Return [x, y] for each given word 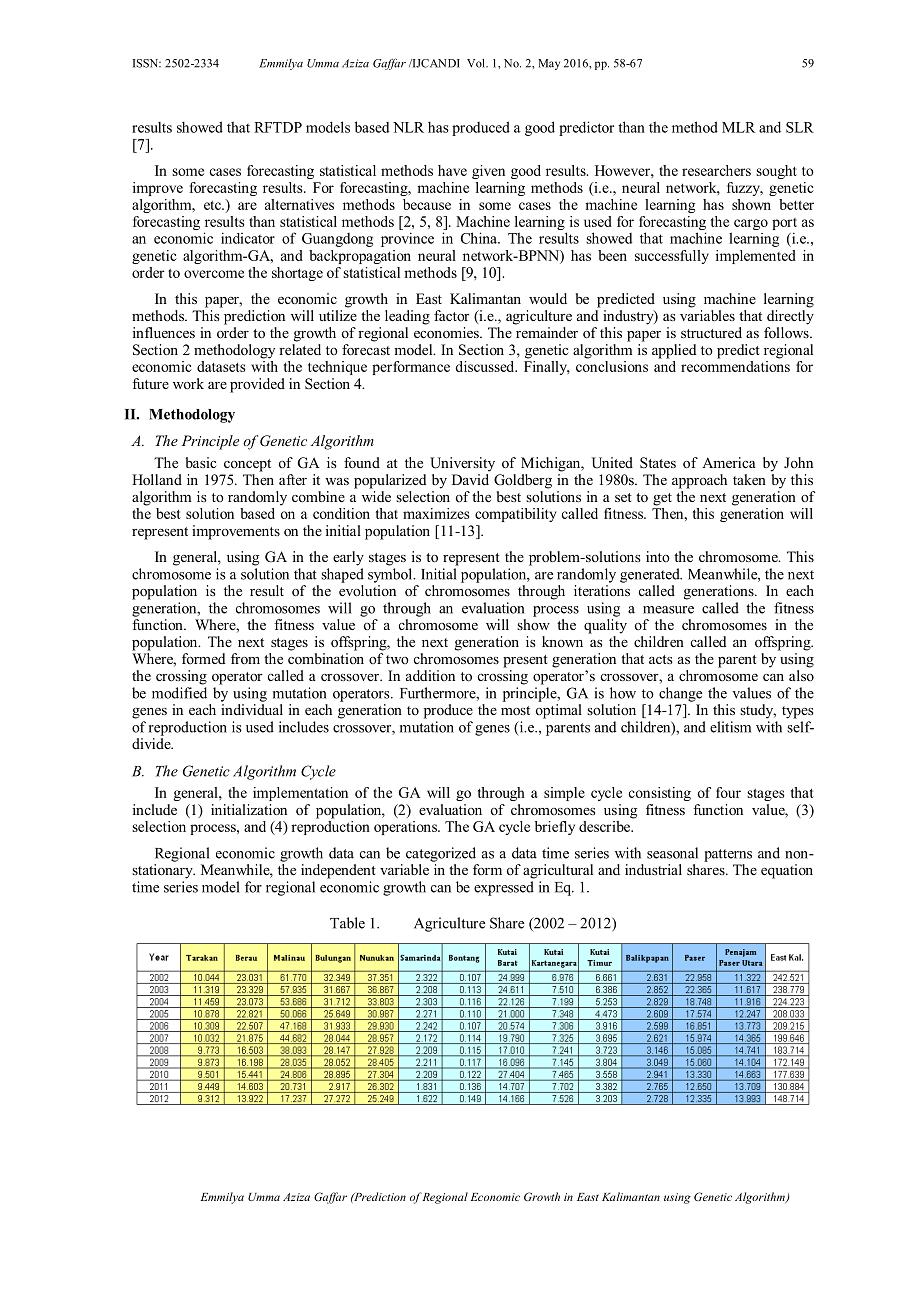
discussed [486, 366]
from [245, 658]
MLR [738, 127]
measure [668, 610]
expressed [504, 888]
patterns [728, 855]
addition [430, 675]
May [549, 64]
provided [257, 385]
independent [338, 871]
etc [213, 205]
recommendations [735, 366]
